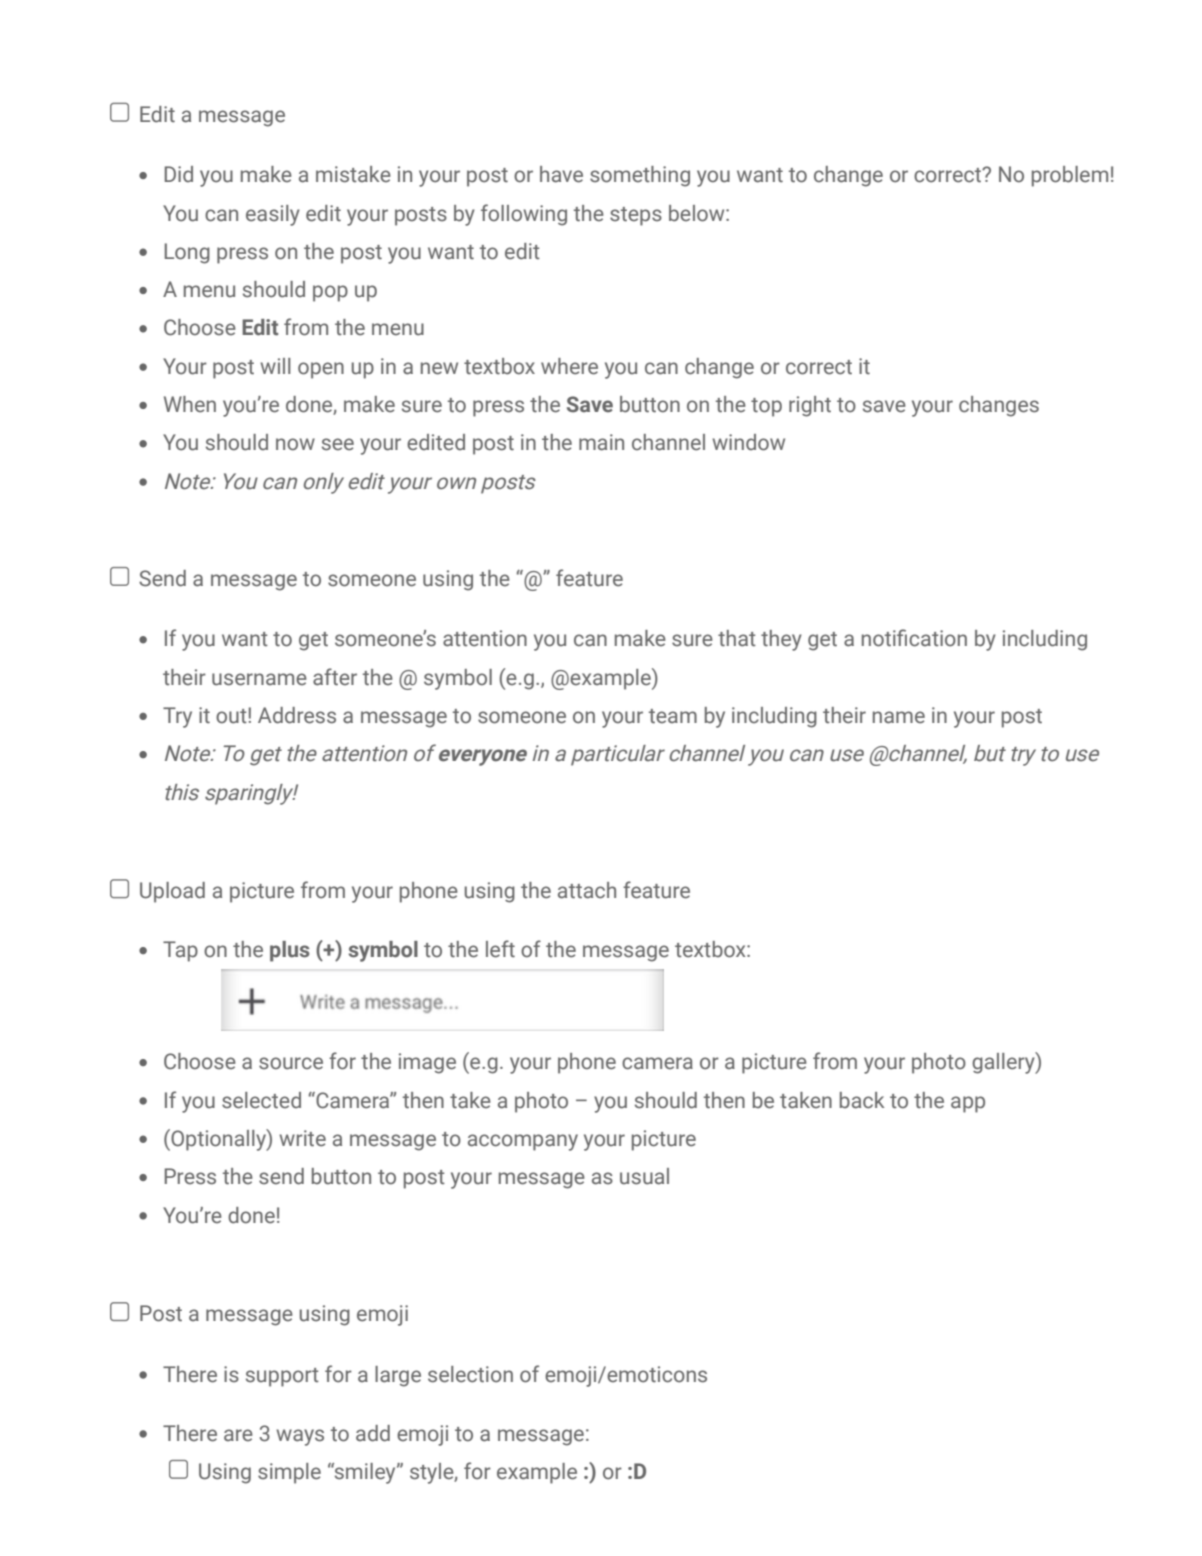  Describe the element at coordinates (587, 890) in the image. I see `attach` at that location.
